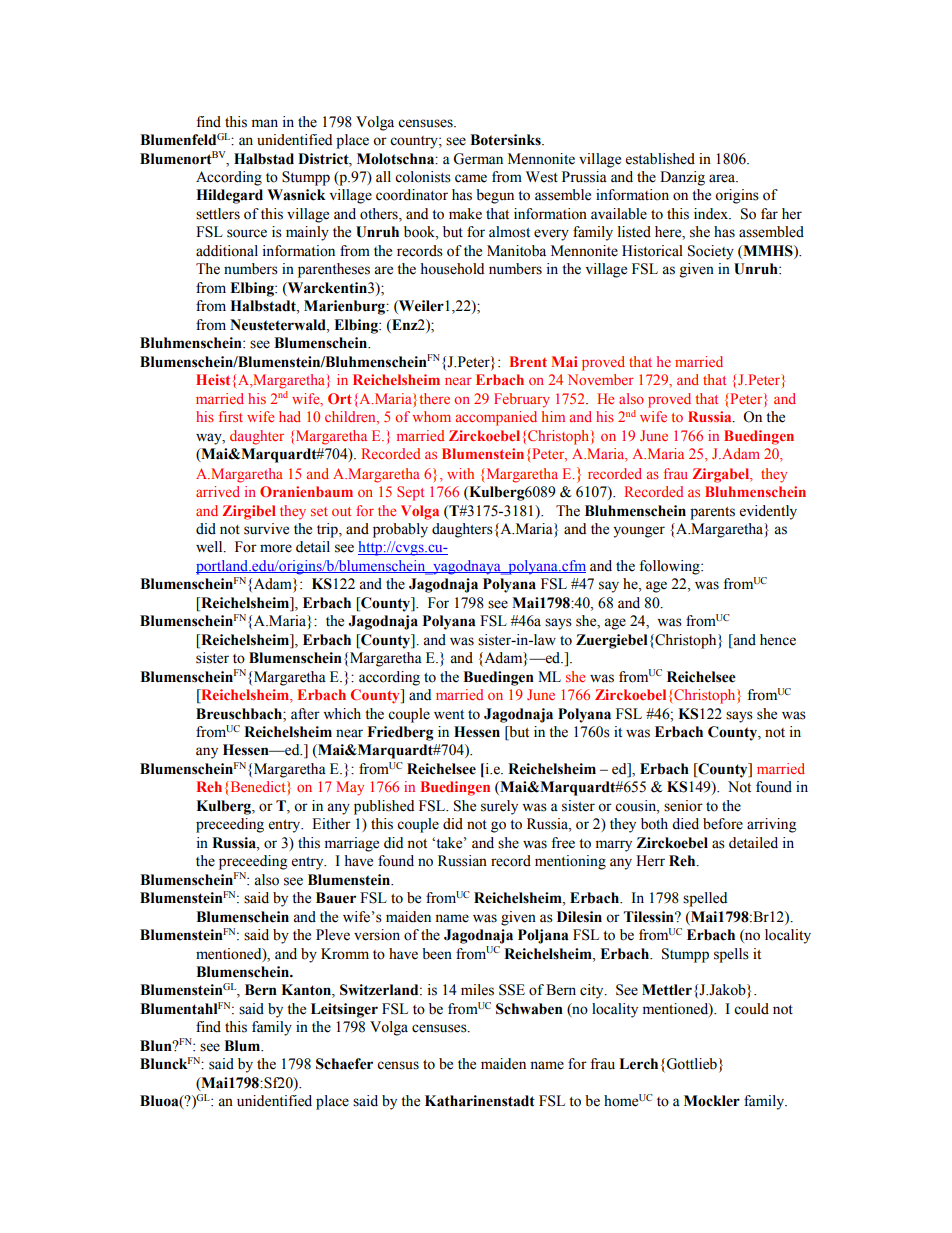  Describe the element at coordinates (723, 178) in the page. I see `area` at that location.
